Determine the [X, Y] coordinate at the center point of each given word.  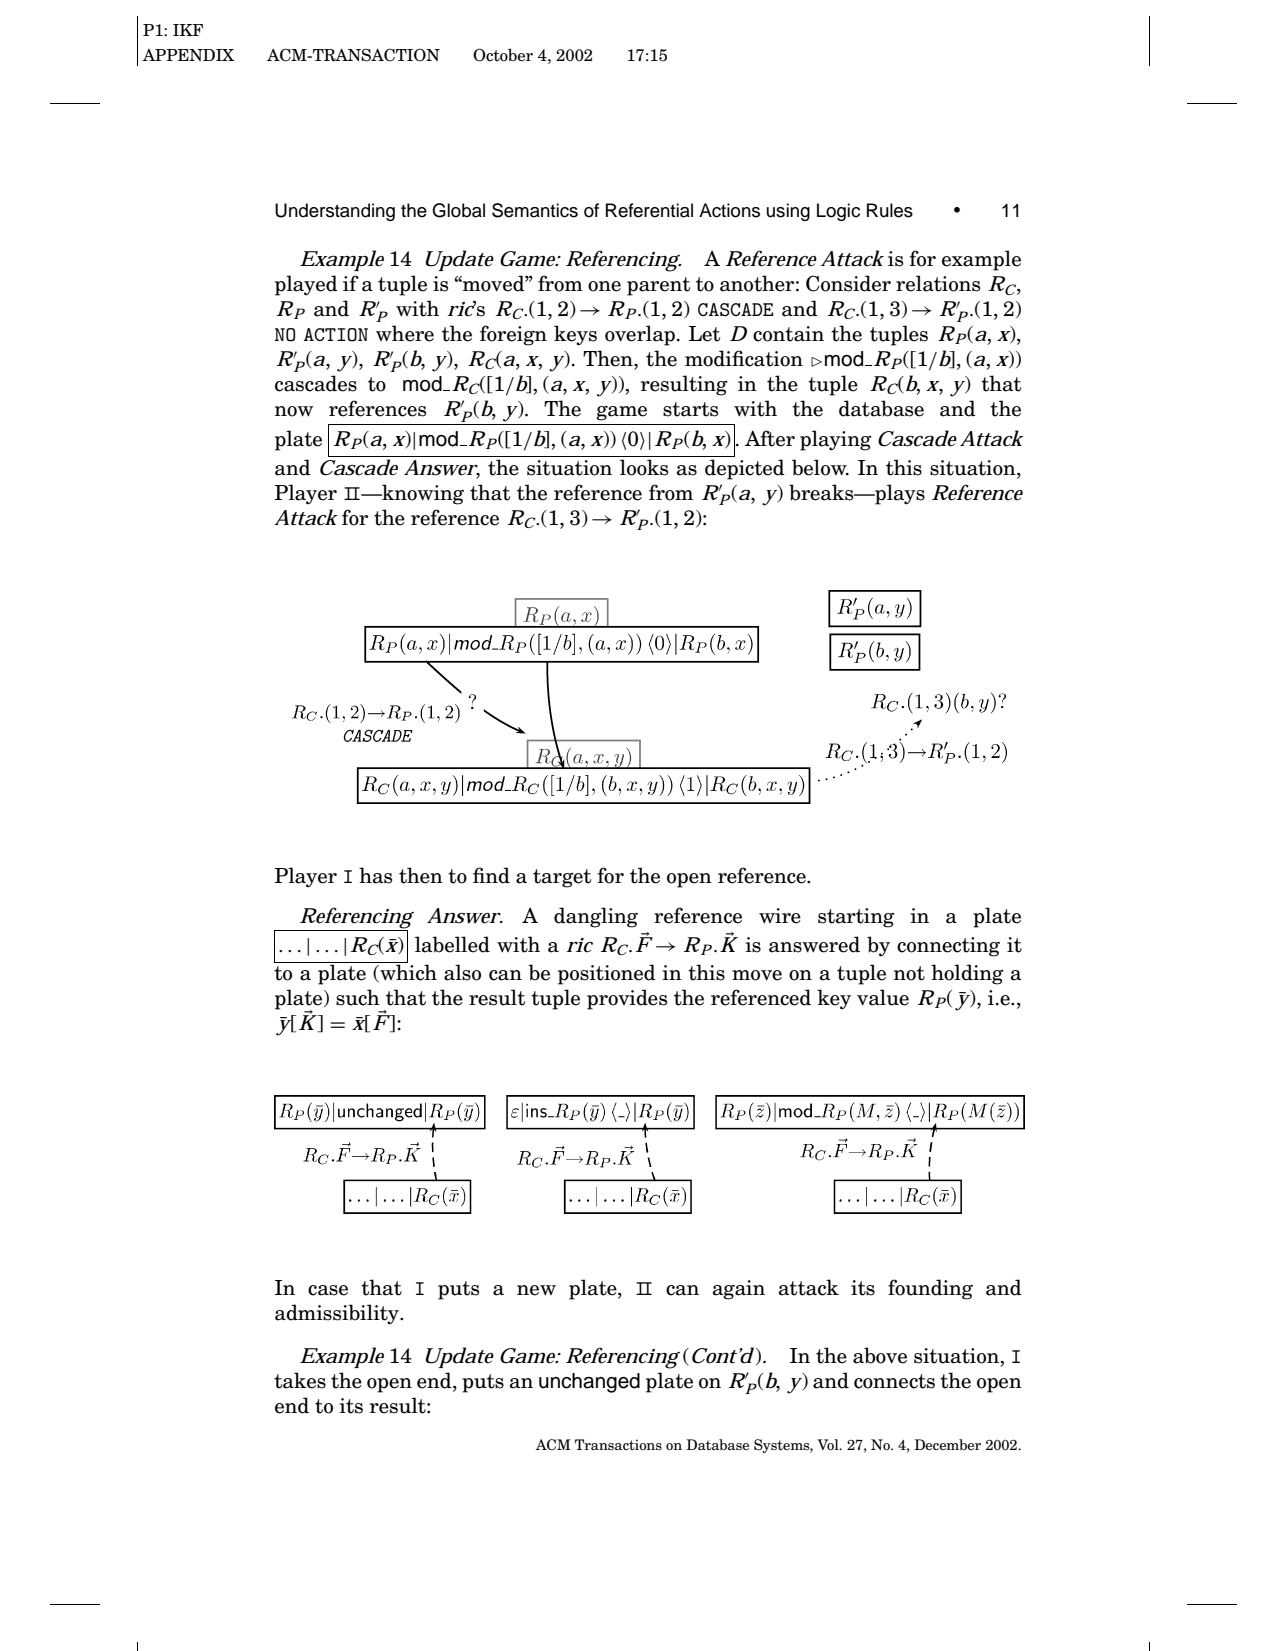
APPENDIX [188, 55]
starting [856, 918]
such [358, 997]
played [306, 285]
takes [300, 1380]
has [375, 875]
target [562, 878]
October [503, 55]
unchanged [589, 1383]
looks [644, 467]
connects [894, 1381]
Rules [890, 210]
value [883, 997]
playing [836, 440]
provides [627, 999]
